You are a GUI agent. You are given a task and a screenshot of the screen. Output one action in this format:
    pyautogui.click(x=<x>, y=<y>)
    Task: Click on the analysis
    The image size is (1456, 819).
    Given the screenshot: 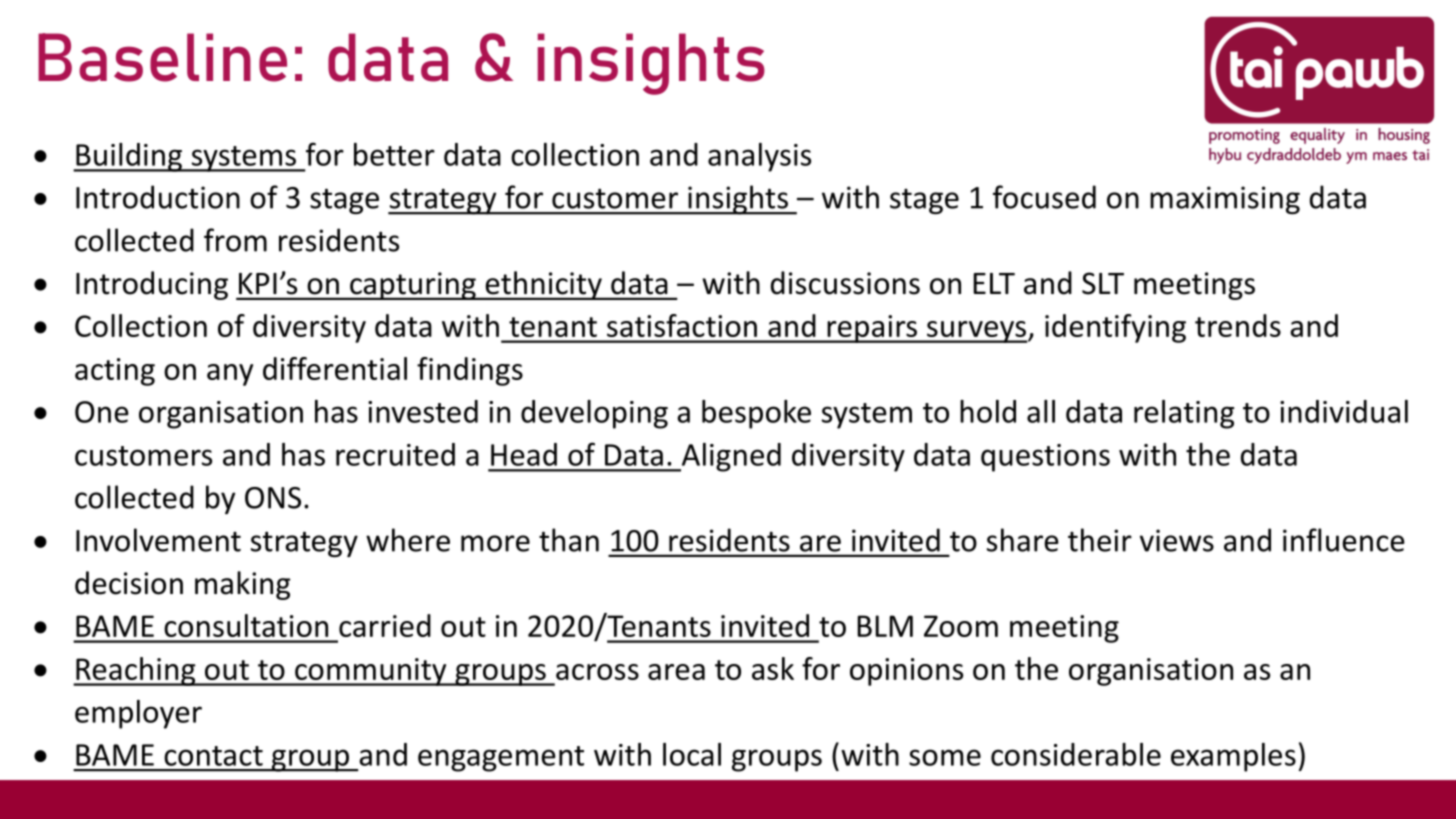 What is the action you would take?
    pyautogui.click(x=759, y=157)
